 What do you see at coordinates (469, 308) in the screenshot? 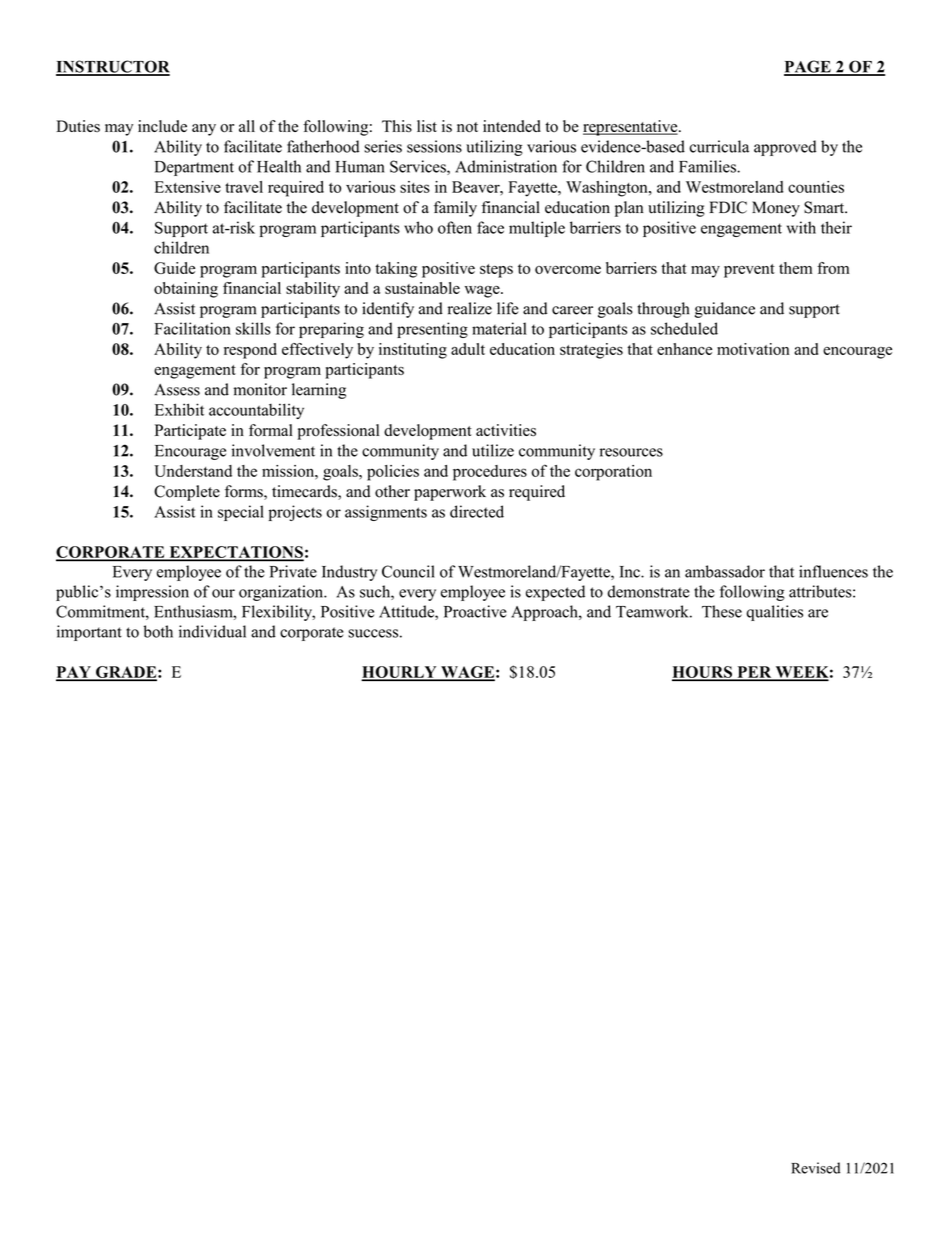
I see `realize` at bounding box center [469, 308].
